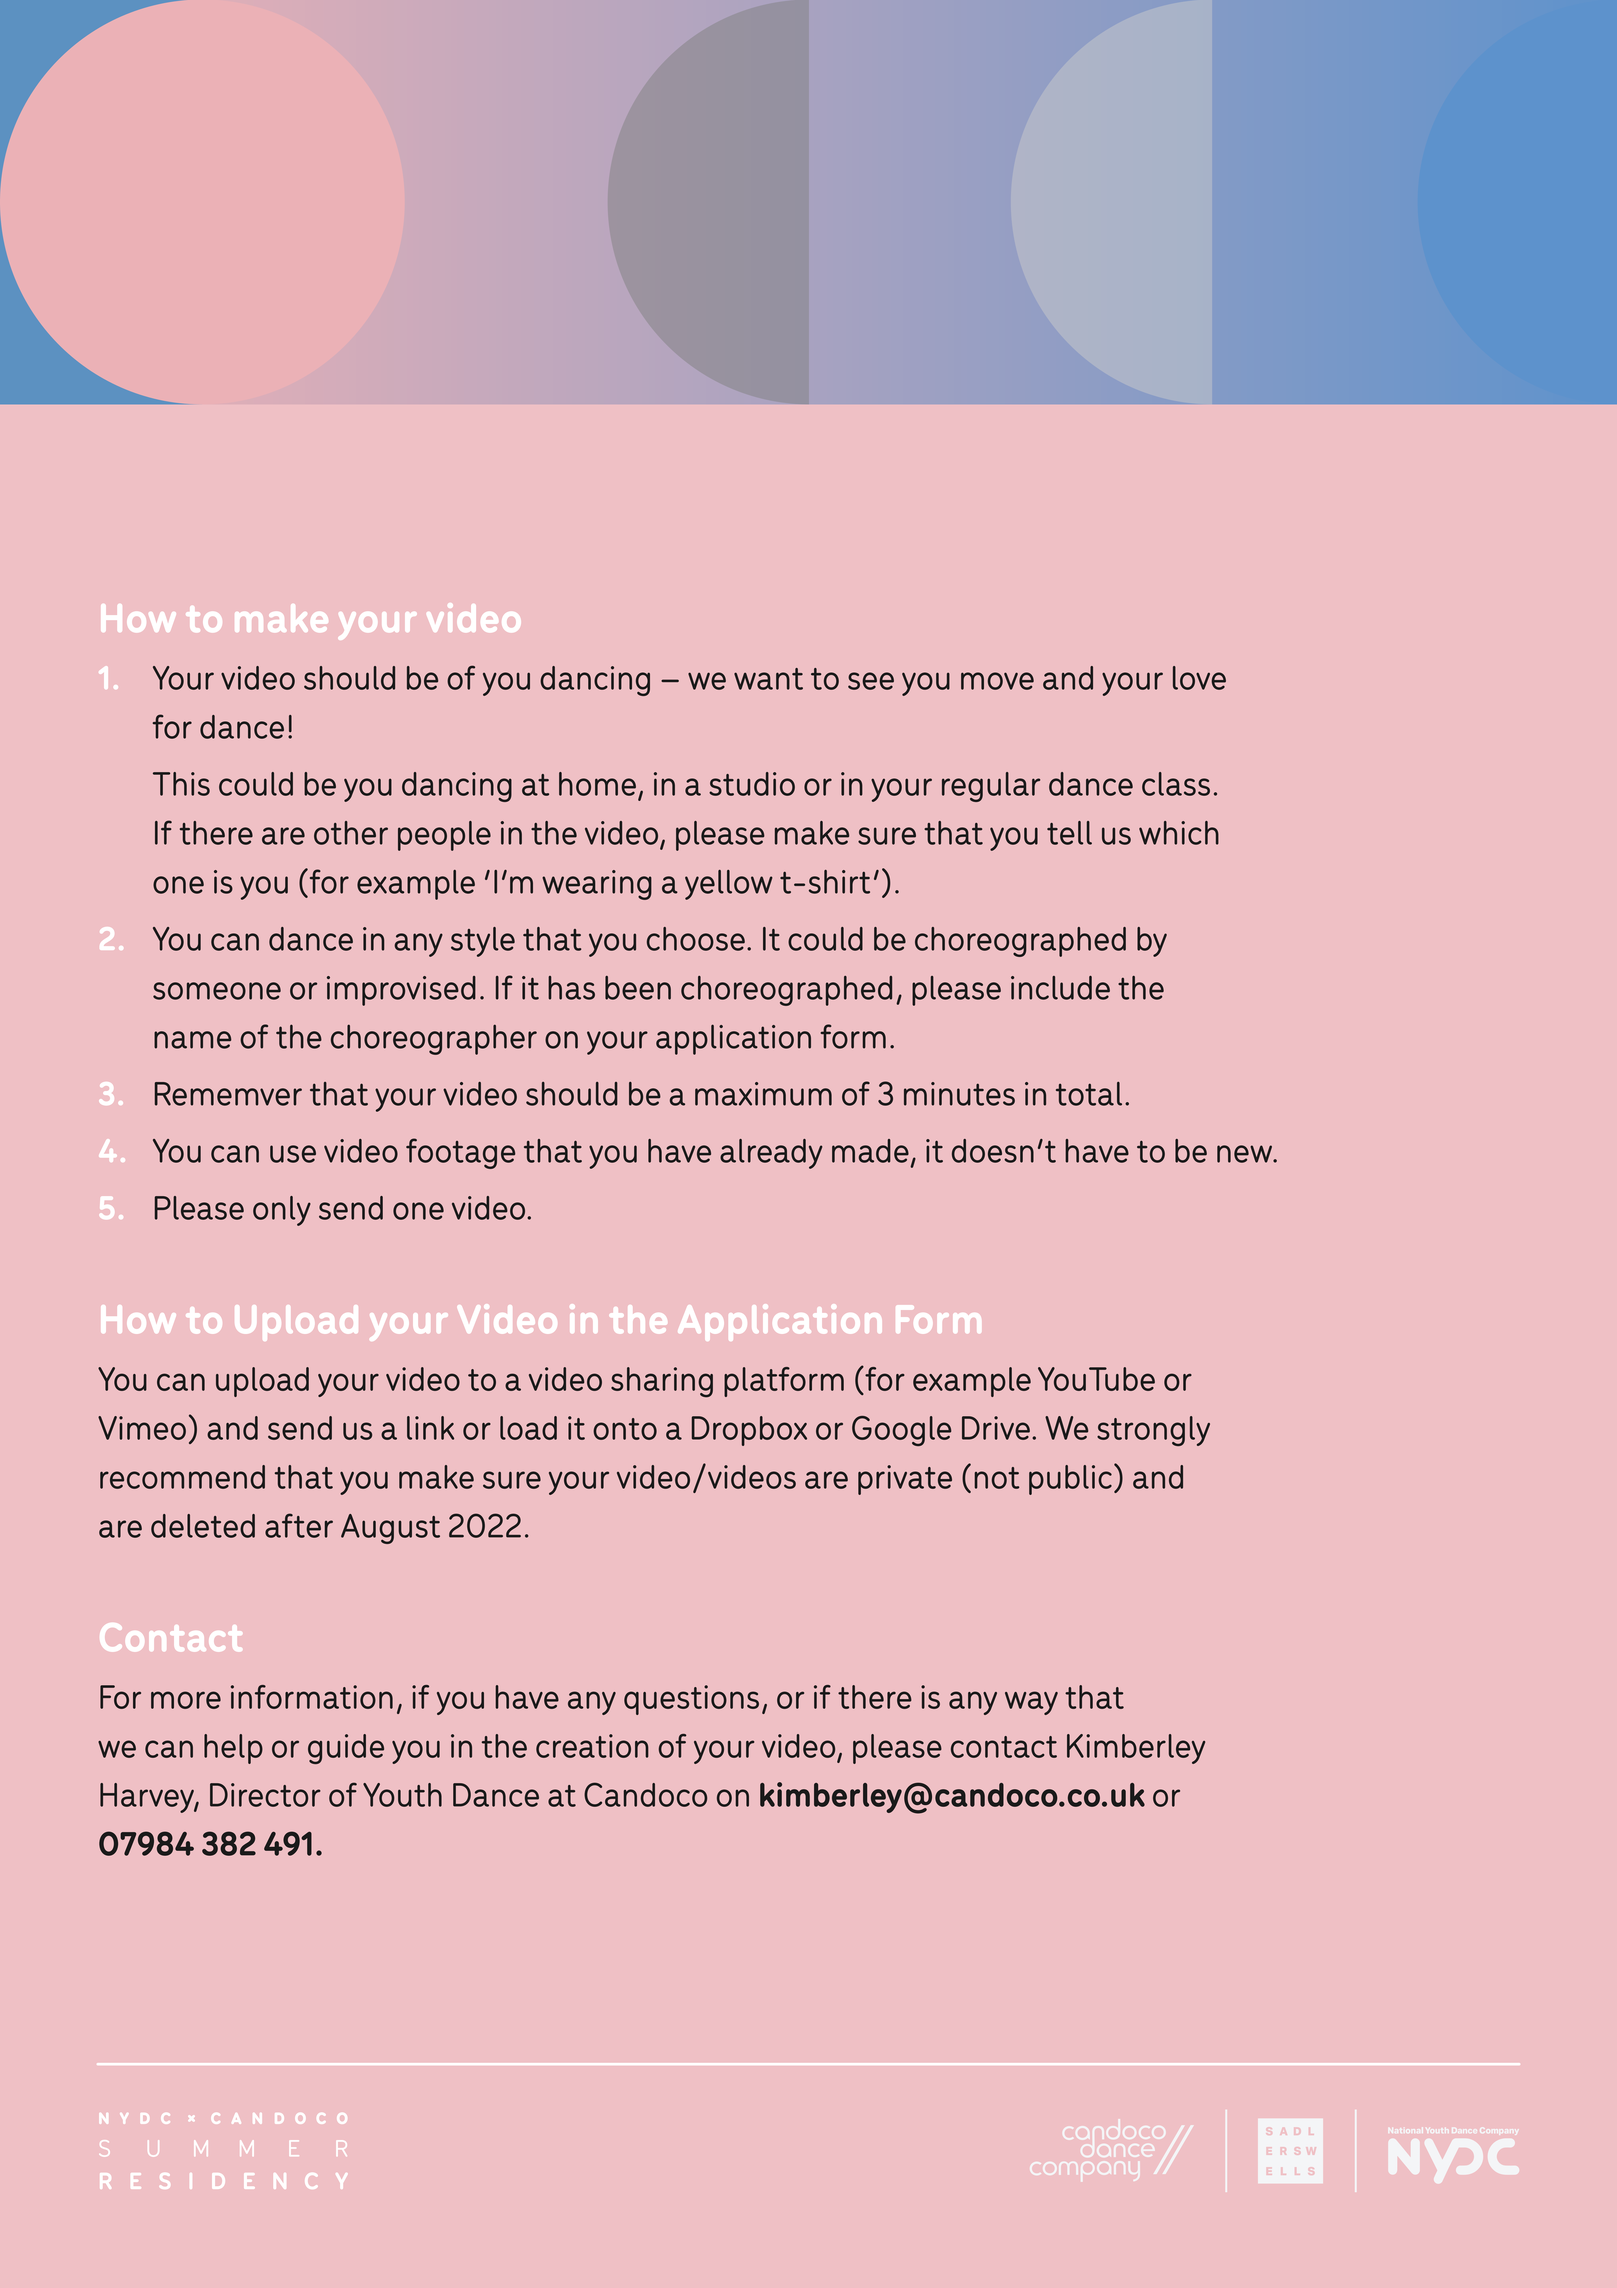  What do you see at coordinates (768, 679) in the screenshot?
I see `want` at bounding box center [768, 679].
